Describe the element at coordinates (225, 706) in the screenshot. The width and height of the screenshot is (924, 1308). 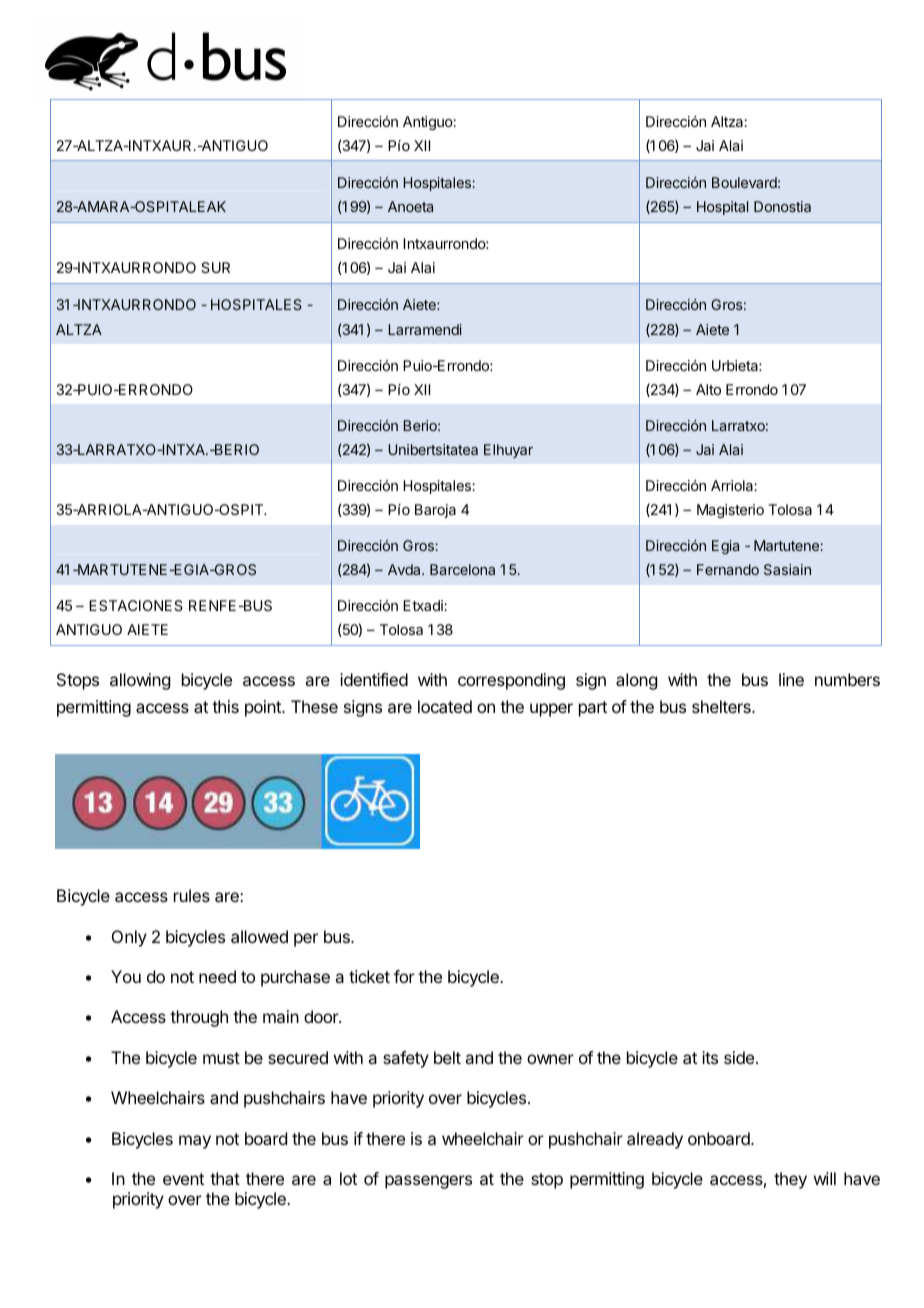
I see `this` at that location.
